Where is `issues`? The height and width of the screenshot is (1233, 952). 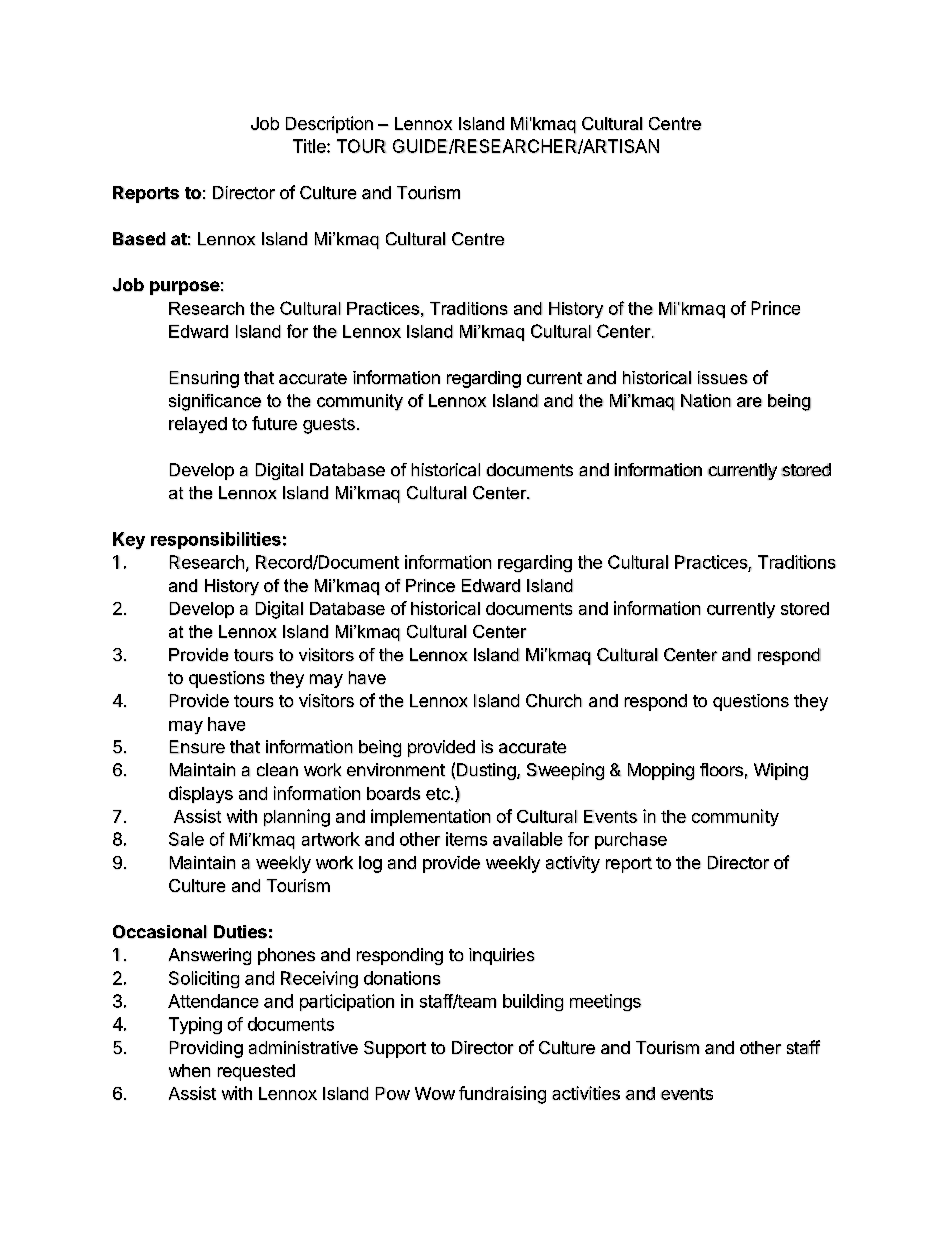
issues is located at coordinates (723, 377).
